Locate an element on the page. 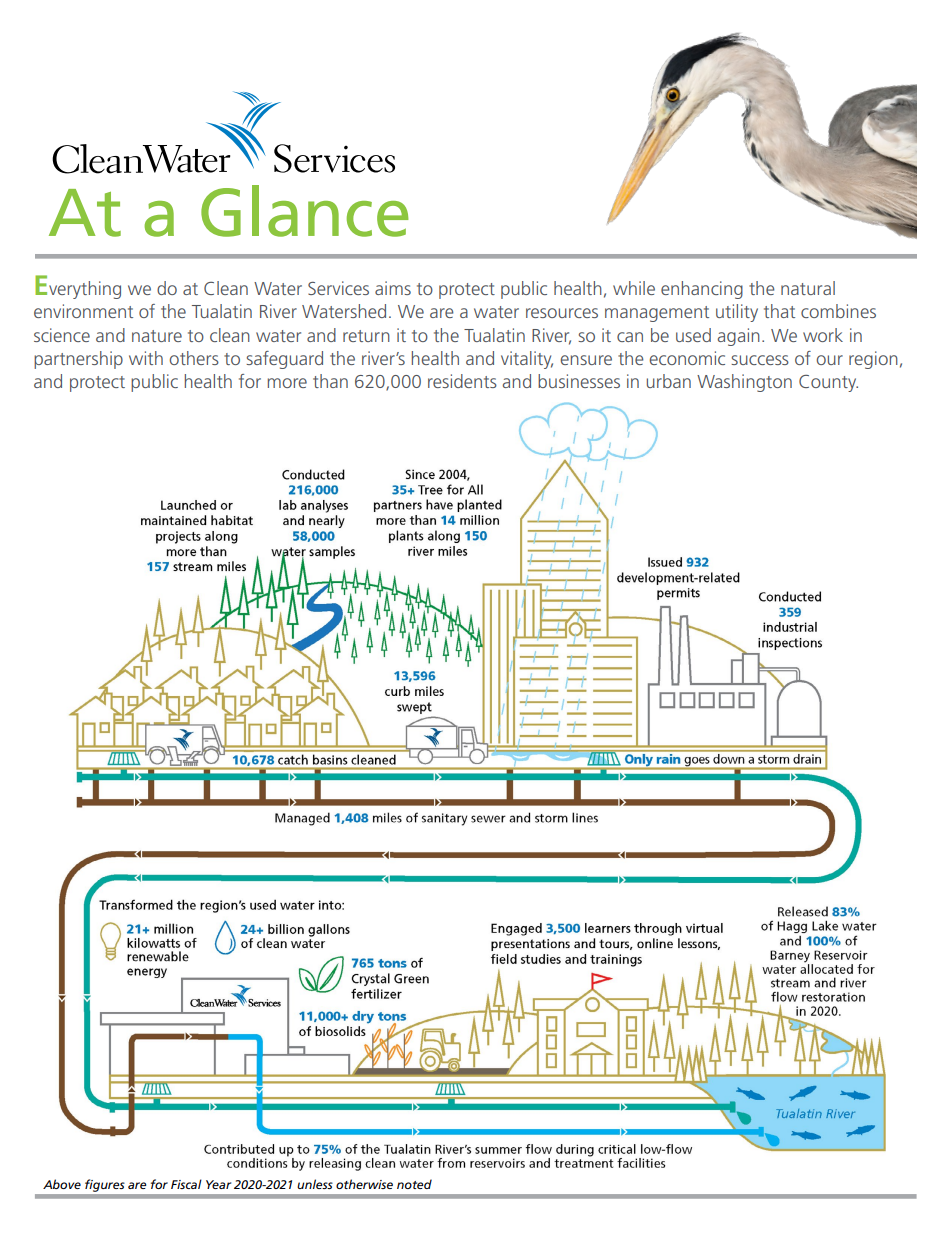  noted is located at coordinates (414, 1184).
